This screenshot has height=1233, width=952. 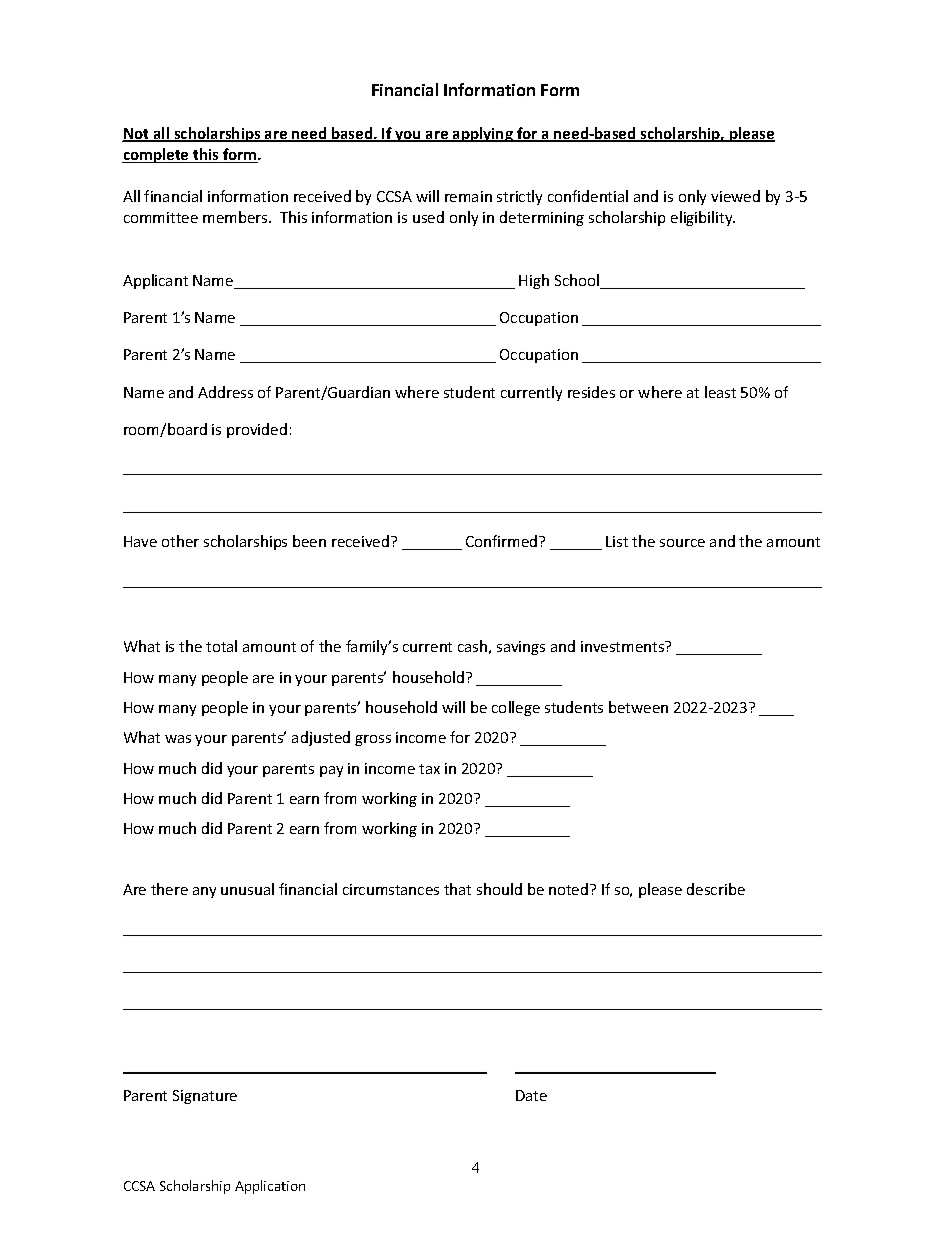 I want to click on Date, so click(x=531, y=1095).
